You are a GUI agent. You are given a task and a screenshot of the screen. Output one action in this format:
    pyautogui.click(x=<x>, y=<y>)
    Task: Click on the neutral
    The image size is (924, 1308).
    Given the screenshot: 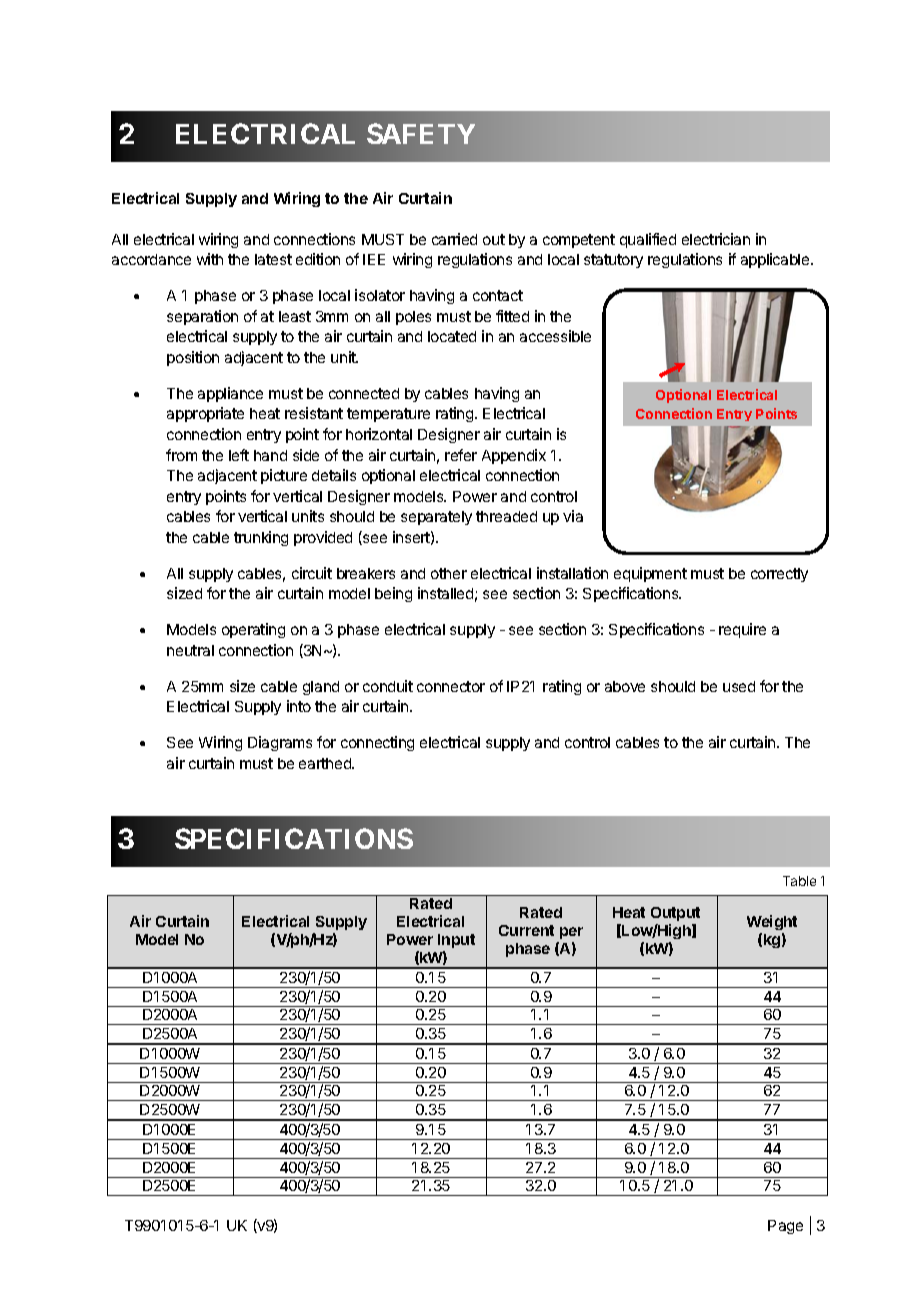 What is the action you would take?
    pyautogui.click(x=190, y=650)
